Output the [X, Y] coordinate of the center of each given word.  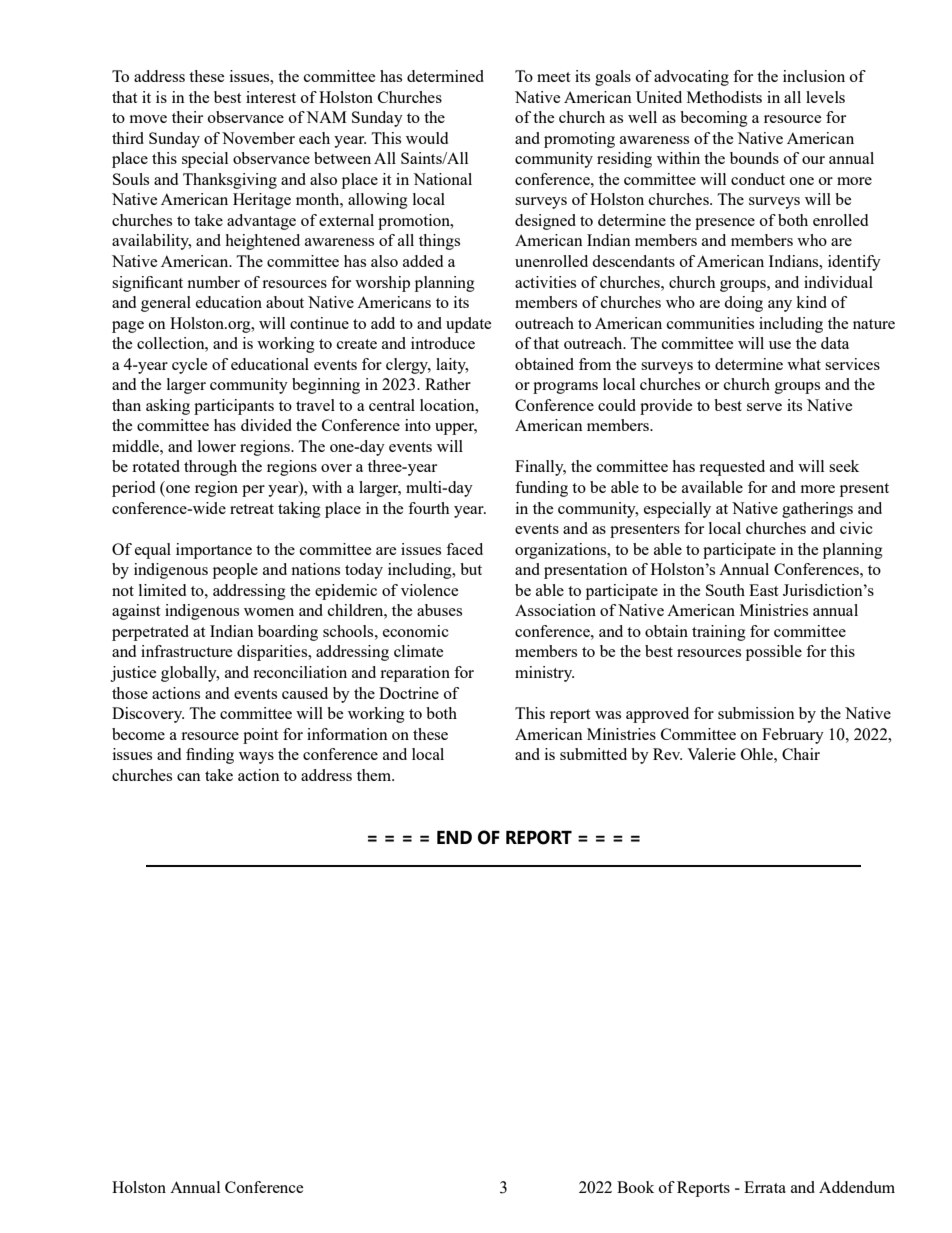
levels [825, 97]
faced [464, 549]
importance [214, 551]
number [213, 282]
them [375, 775]
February [793, 736]
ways [256, 758]
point [260, 736]
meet [553, 77]
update [468, 325]
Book [635, 1187]
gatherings [817, 510]
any [780, 306]
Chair [801, 754]
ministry [544, 674]
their [187, 117]
